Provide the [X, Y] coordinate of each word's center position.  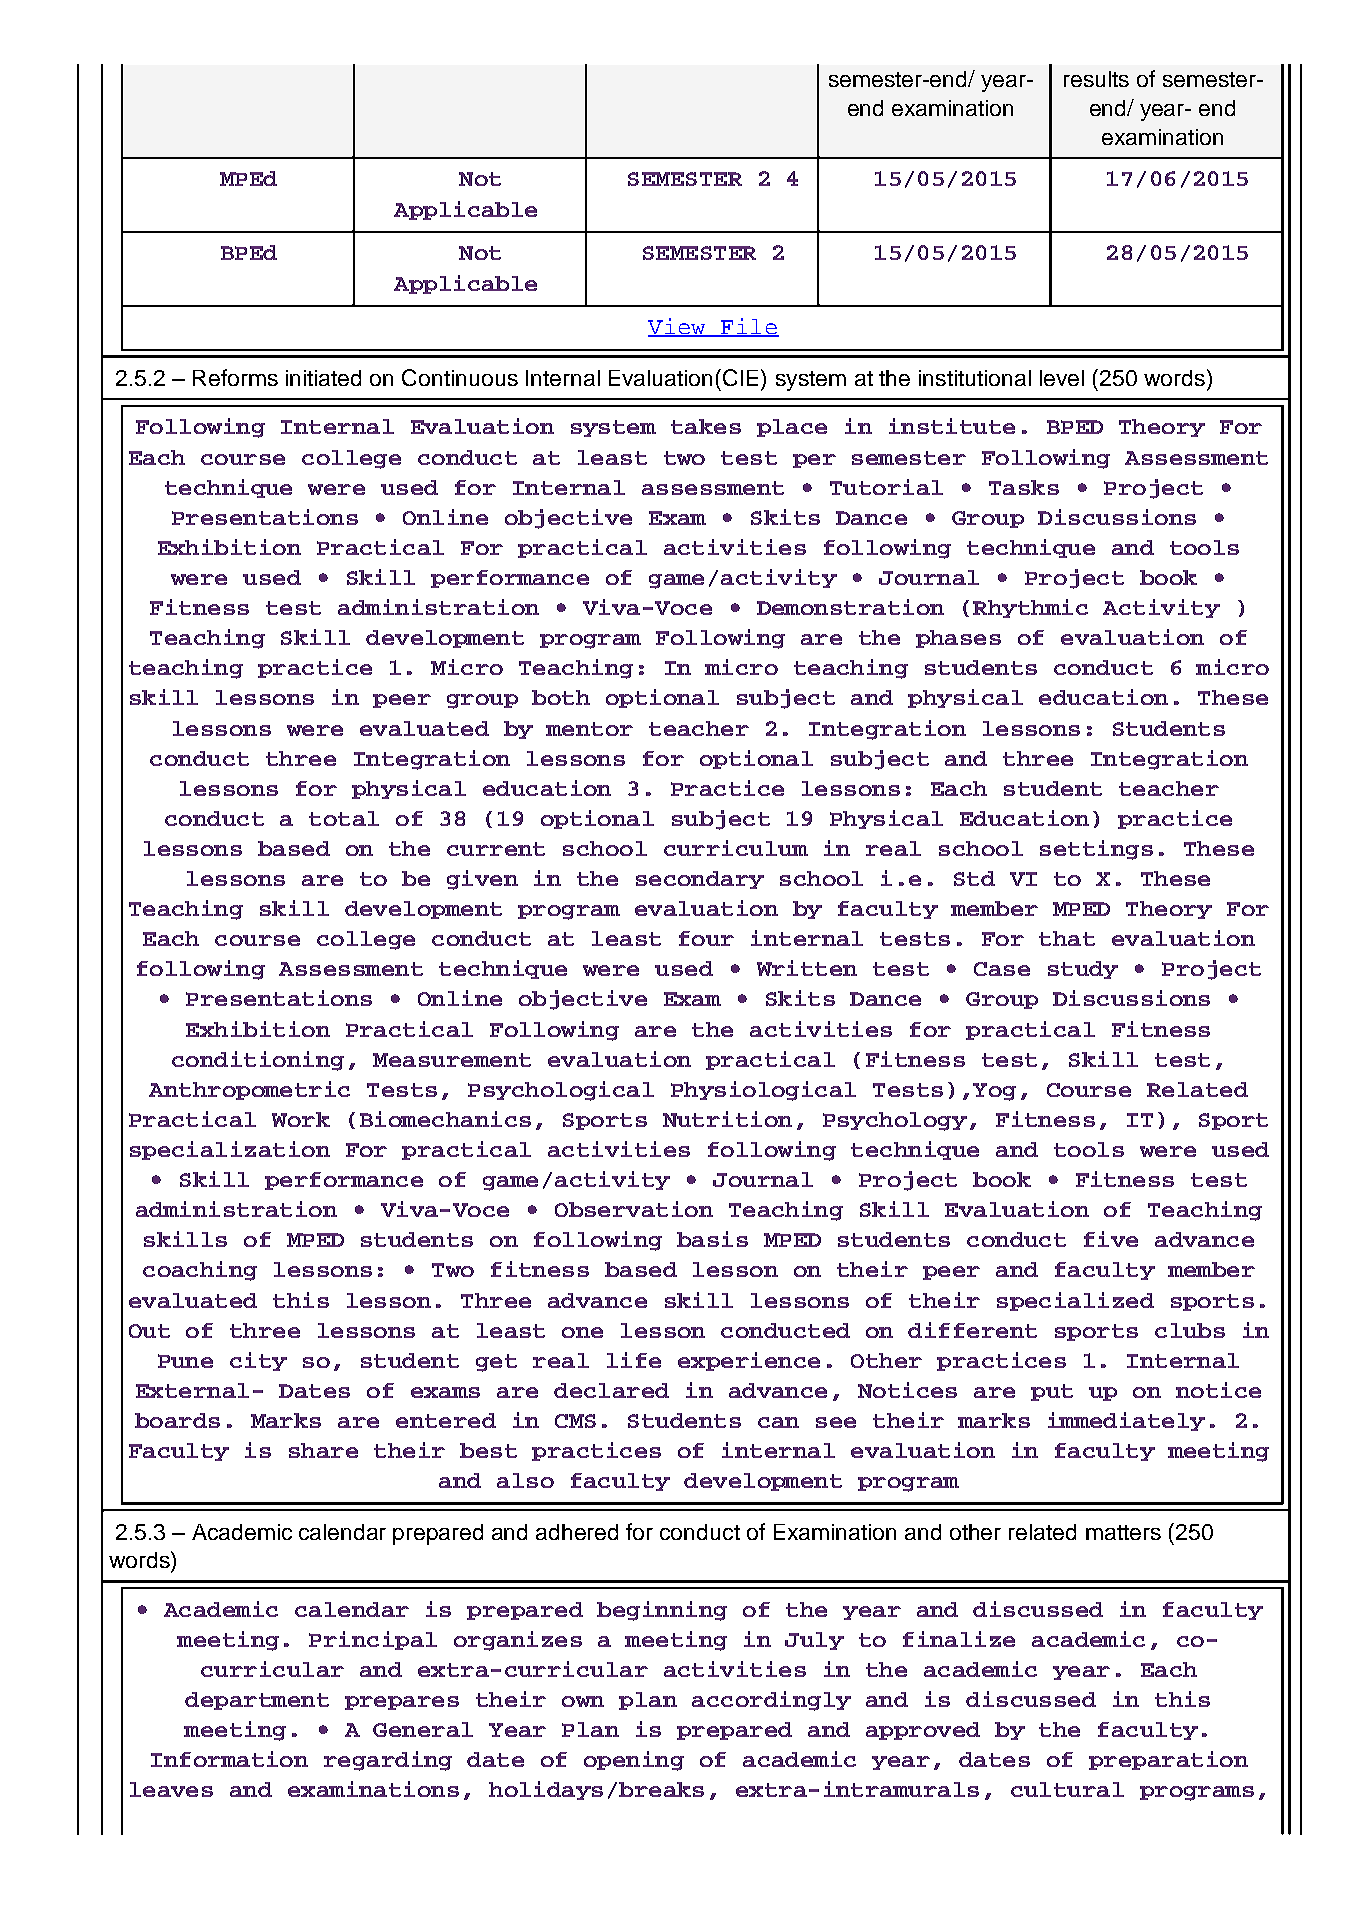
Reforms [235, 377]
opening [634, 1761]
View [678, 327]
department [257, 1701]
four [706, 938]
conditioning [258, 1061]
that [1067, 938]
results [1096, 79]
